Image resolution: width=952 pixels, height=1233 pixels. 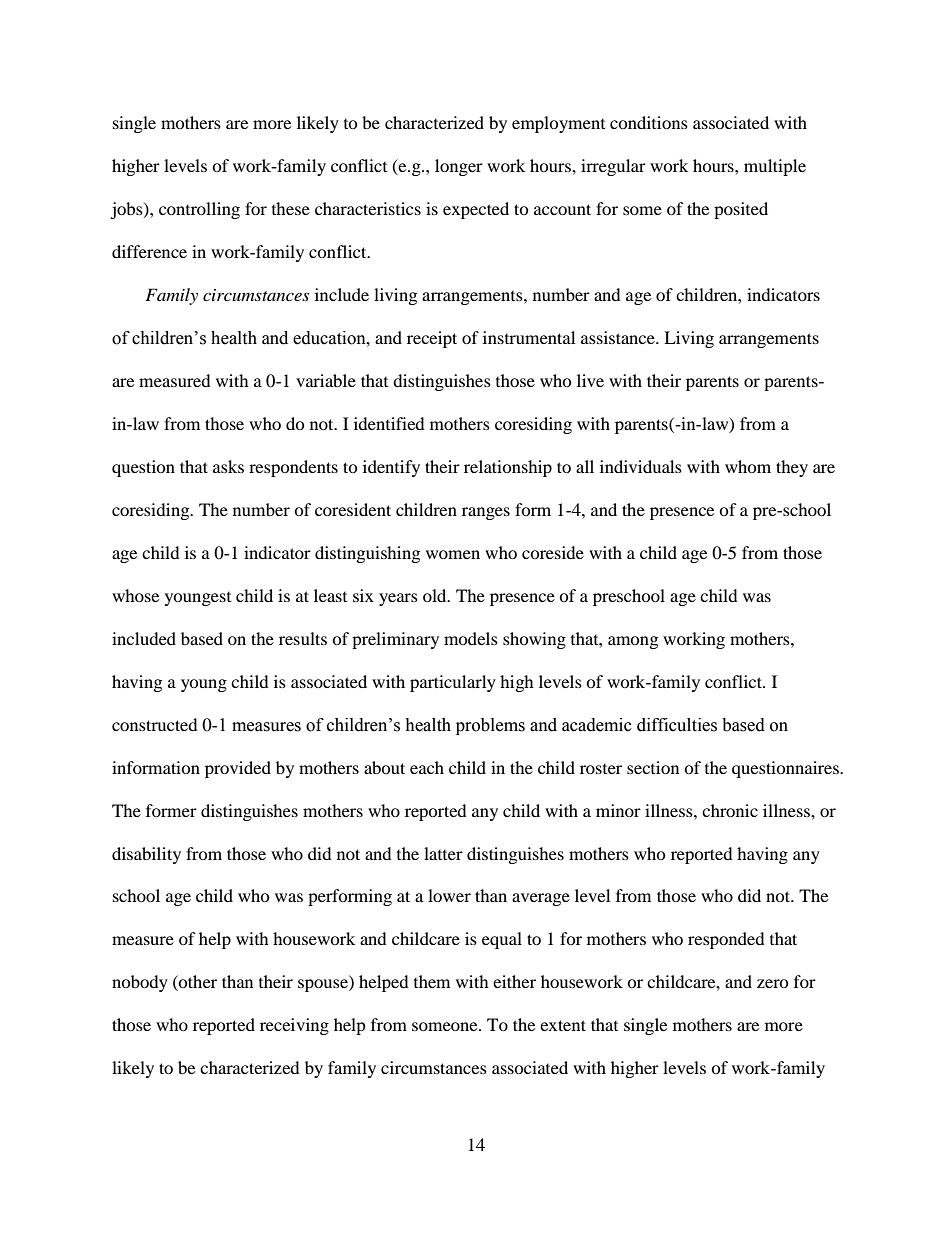 What do you see at coordinates (459, 167) in the screenshot?
I see `longer` at bounding box center [459, 167].
